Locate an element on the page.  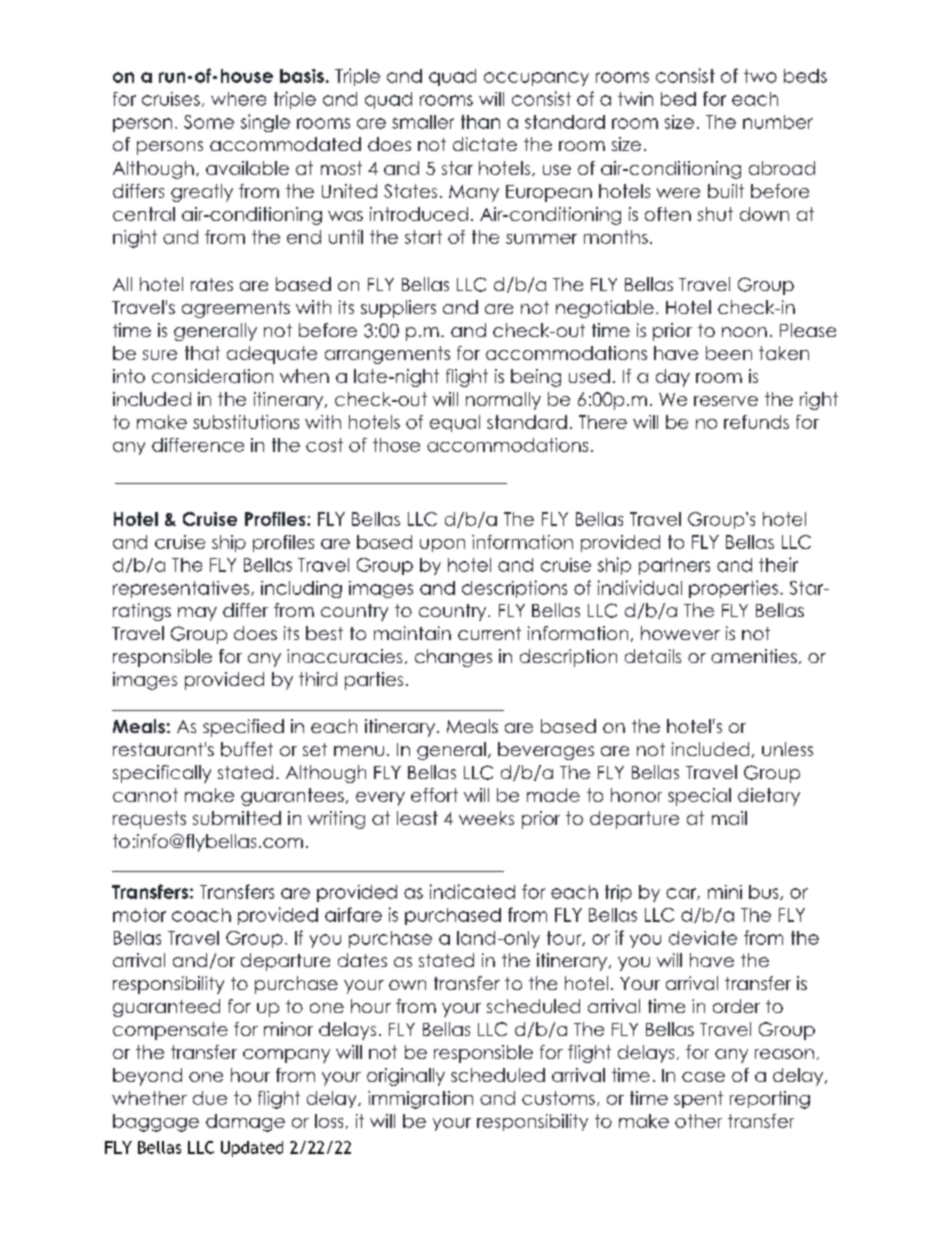
equal is located at coordinates (455, 423).
